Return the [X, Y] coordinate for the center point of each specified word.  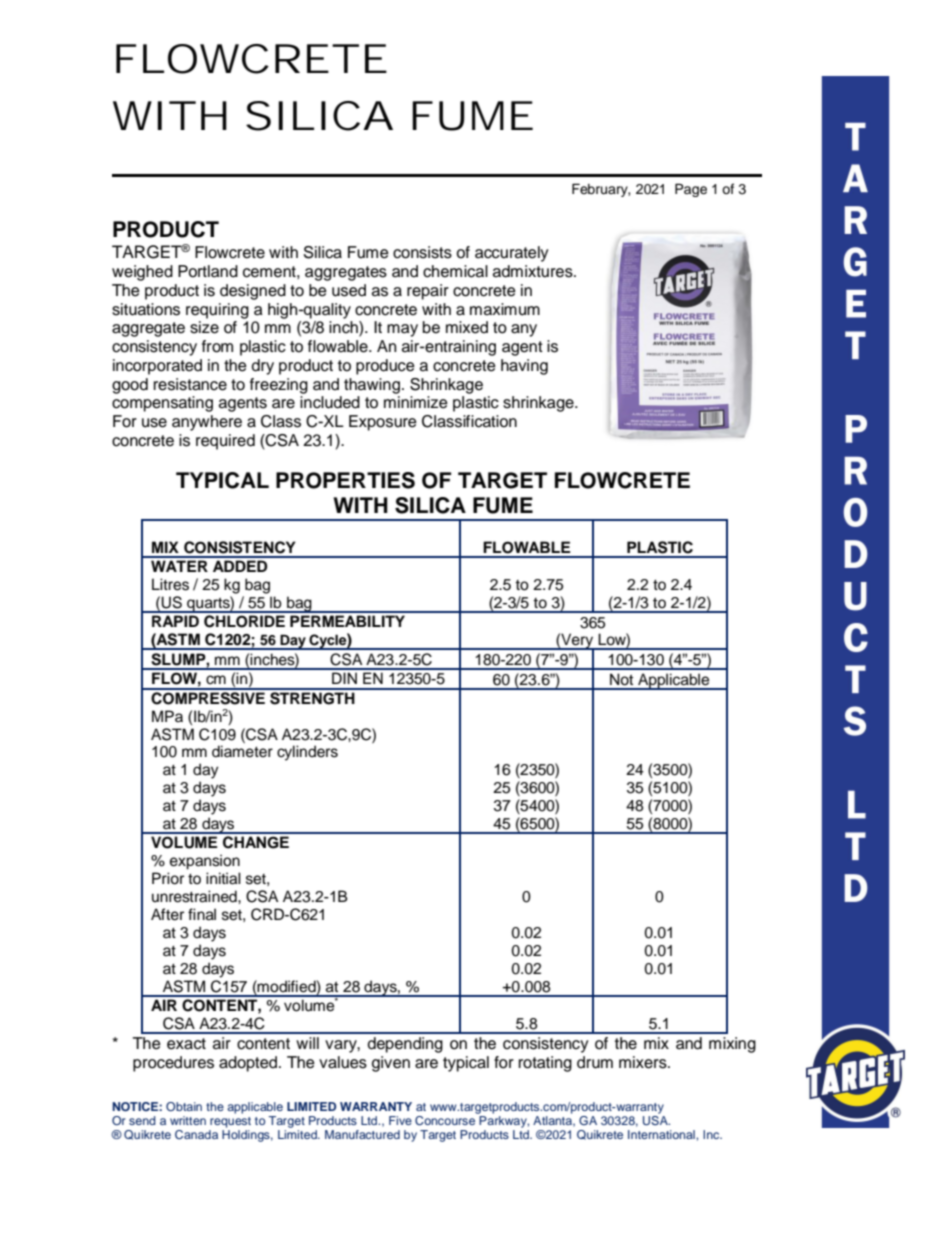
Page [691, 190]
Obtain [184, 1106]
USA [656, 1119]
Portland [208, 271]
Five [400, 1120]
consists [422, 252]
